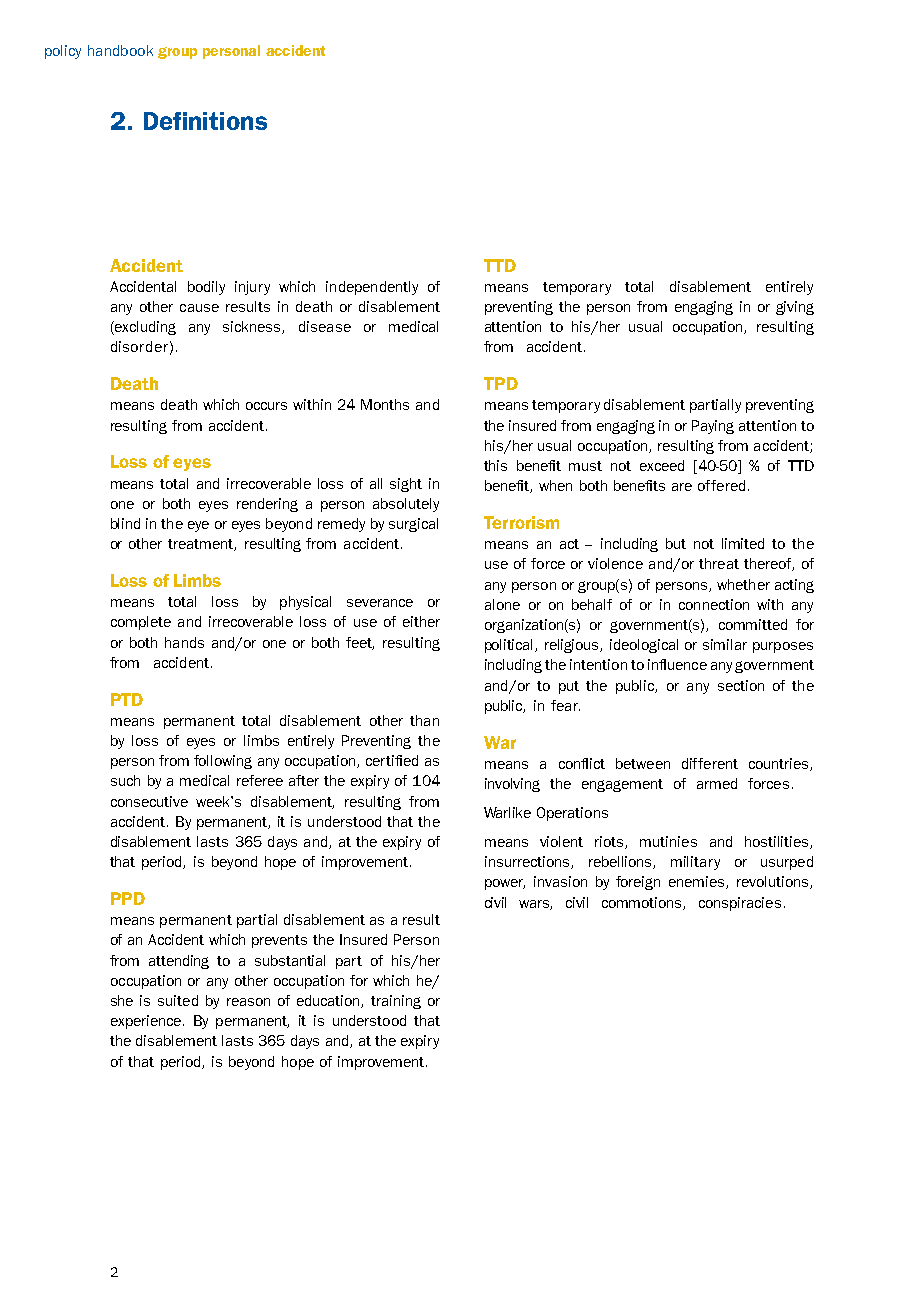 The height and width of the screenshot is (1308, 924). I want to click on training, so click(396, 1002).
